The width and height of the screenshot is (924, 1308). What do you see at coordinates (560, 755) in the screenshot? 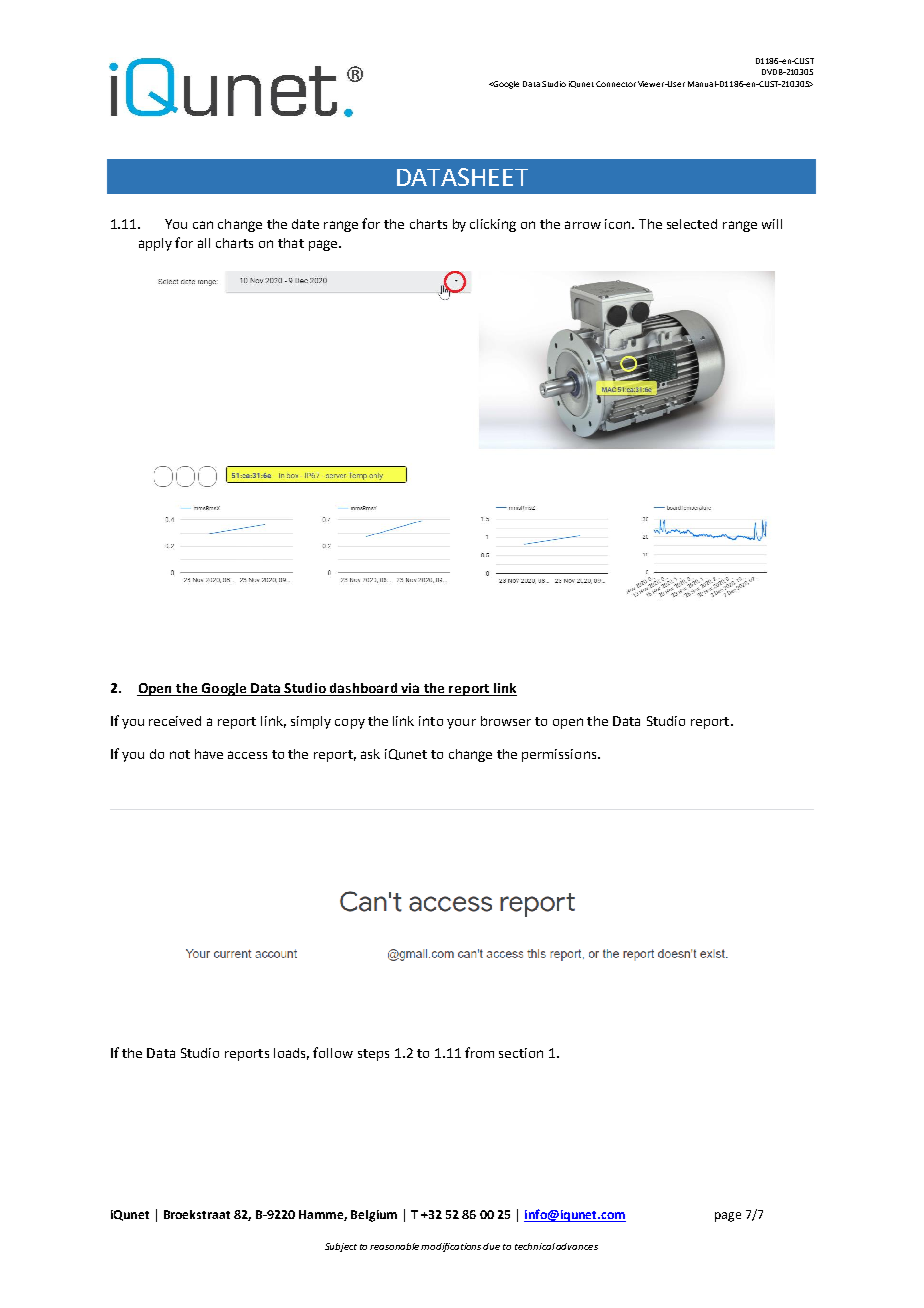
I see `permissions` at bounding box center [560, 755].
